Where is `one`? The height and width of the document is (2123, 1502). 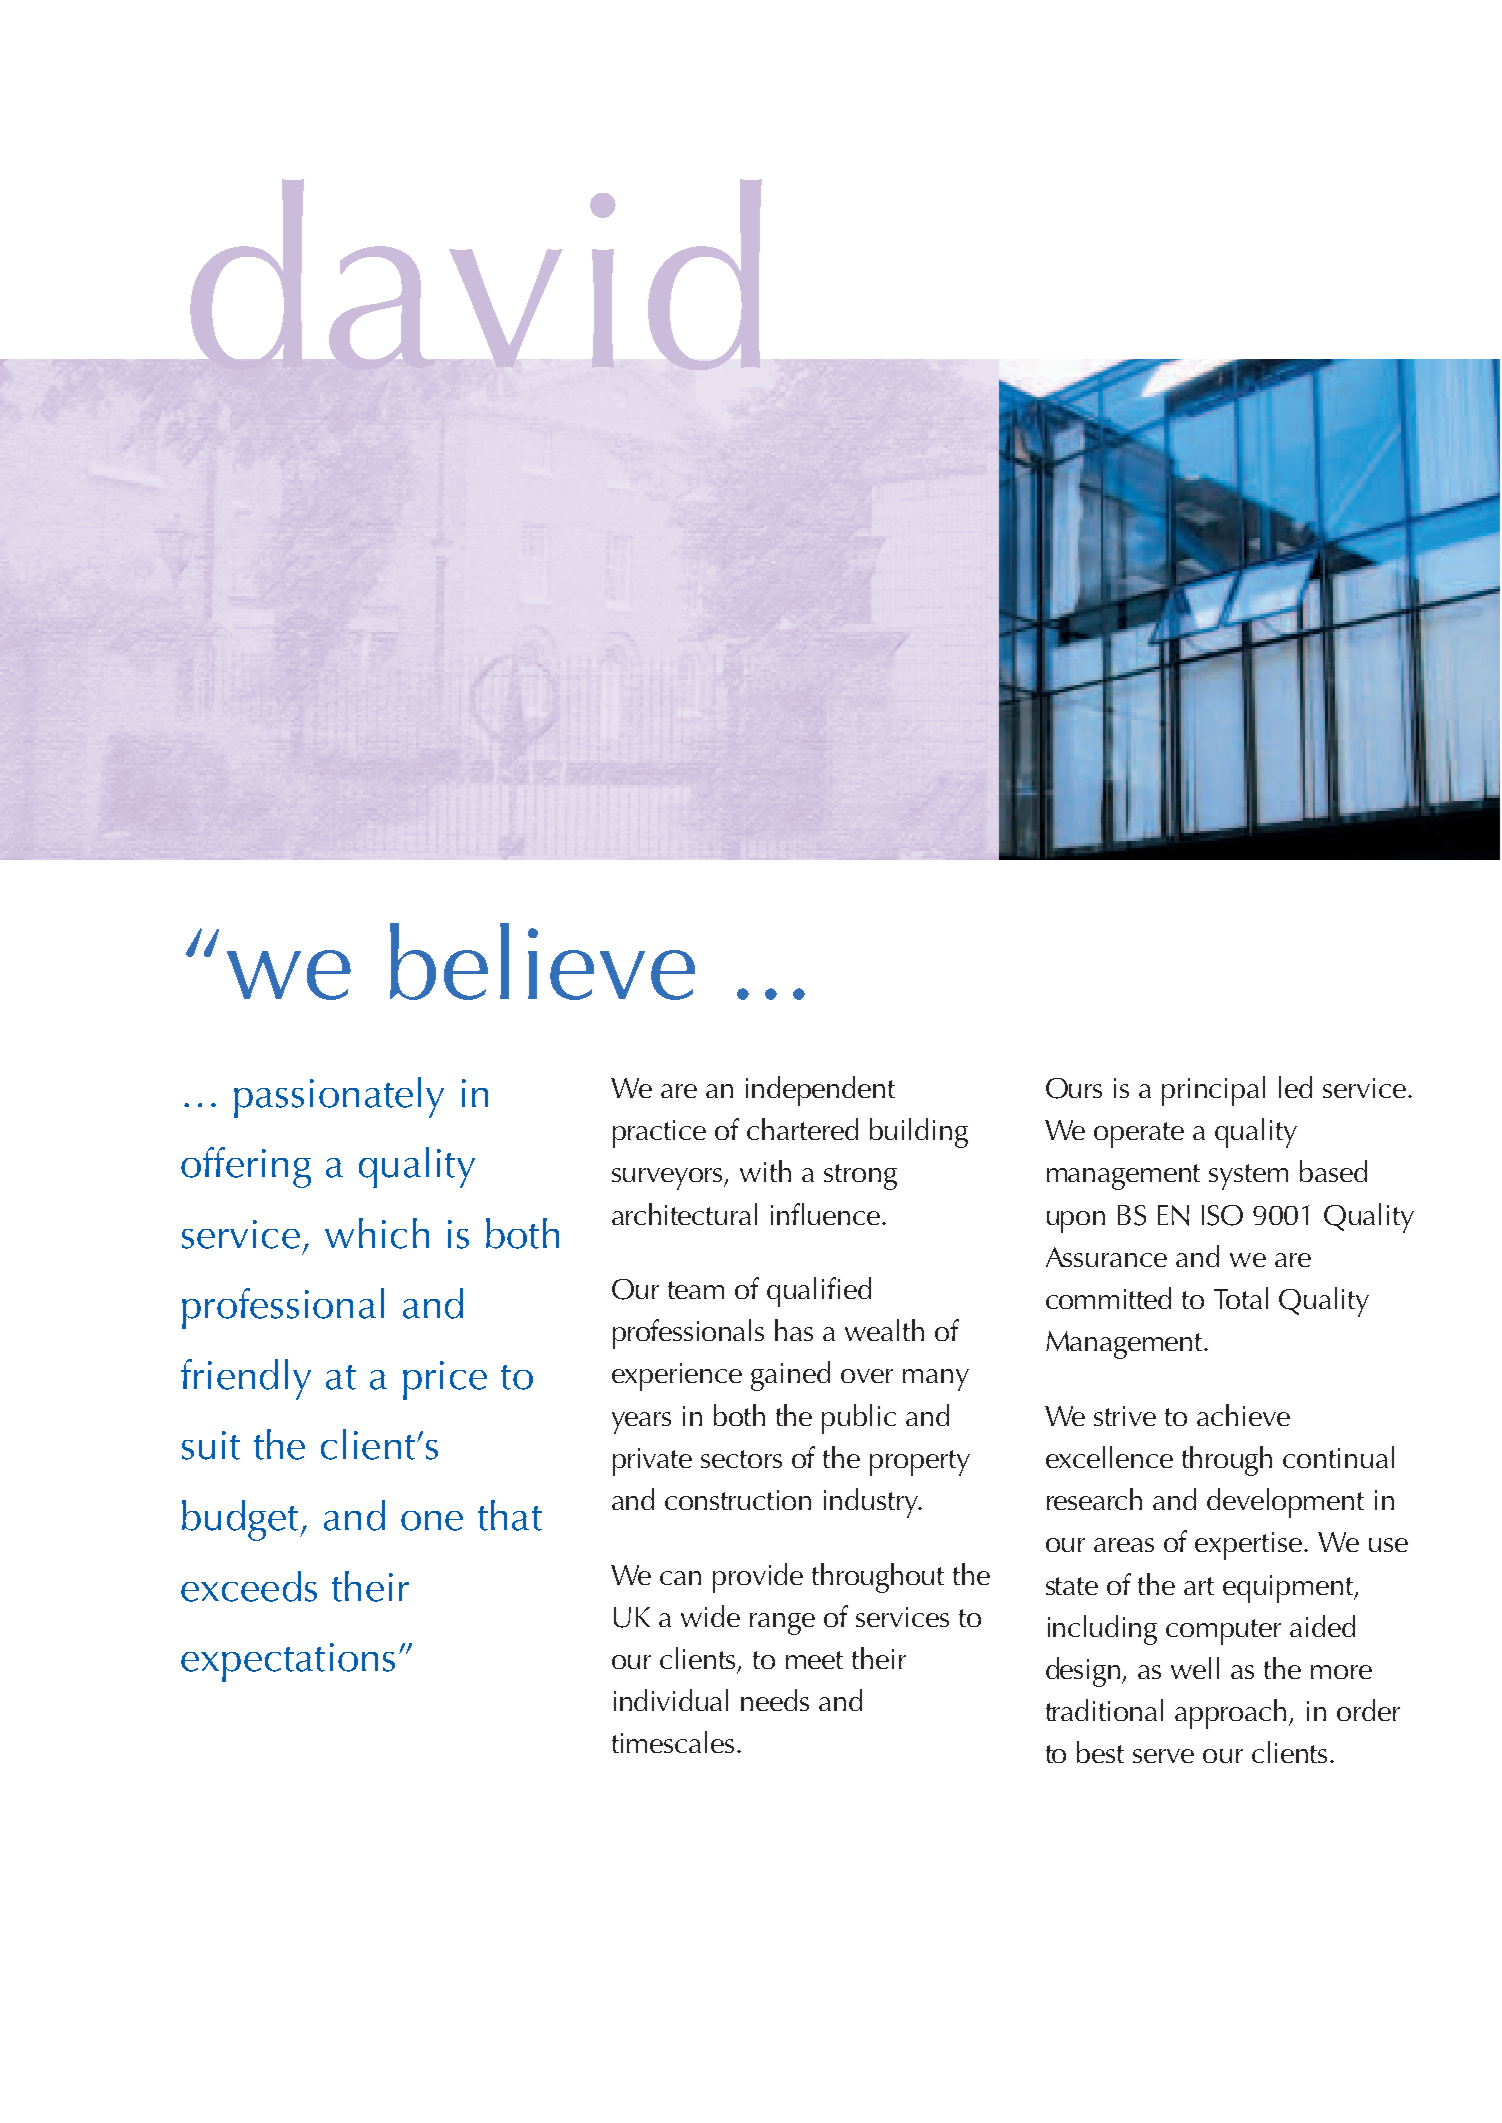
one is located at coordinates (432, 1521).
